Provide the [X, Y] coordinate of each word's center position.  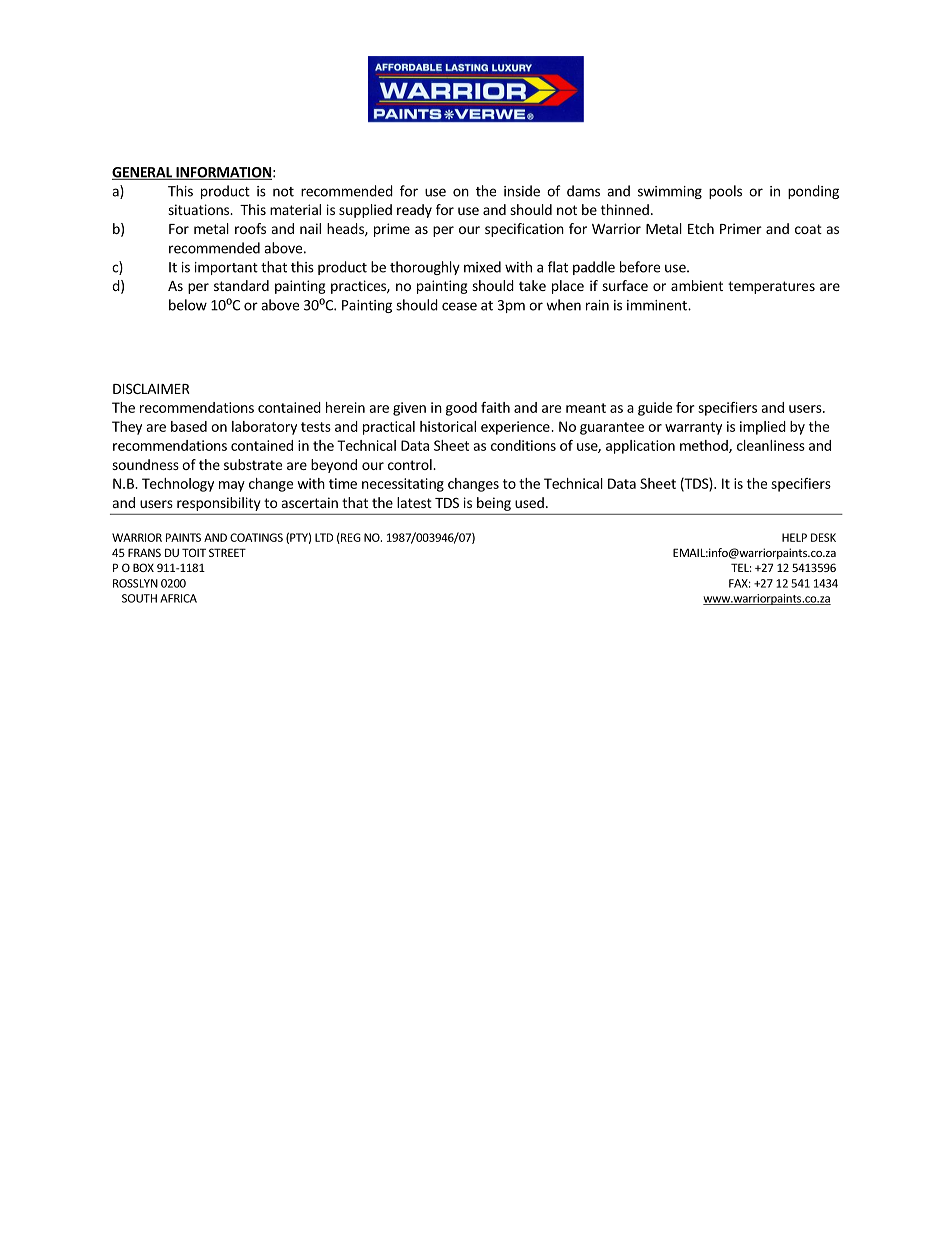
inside [522, 191]
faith [495, 407]
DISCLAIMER [151, 388]
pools [725, 192]
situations [200, 209]
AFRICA [178, 598]
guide [655, 409]
